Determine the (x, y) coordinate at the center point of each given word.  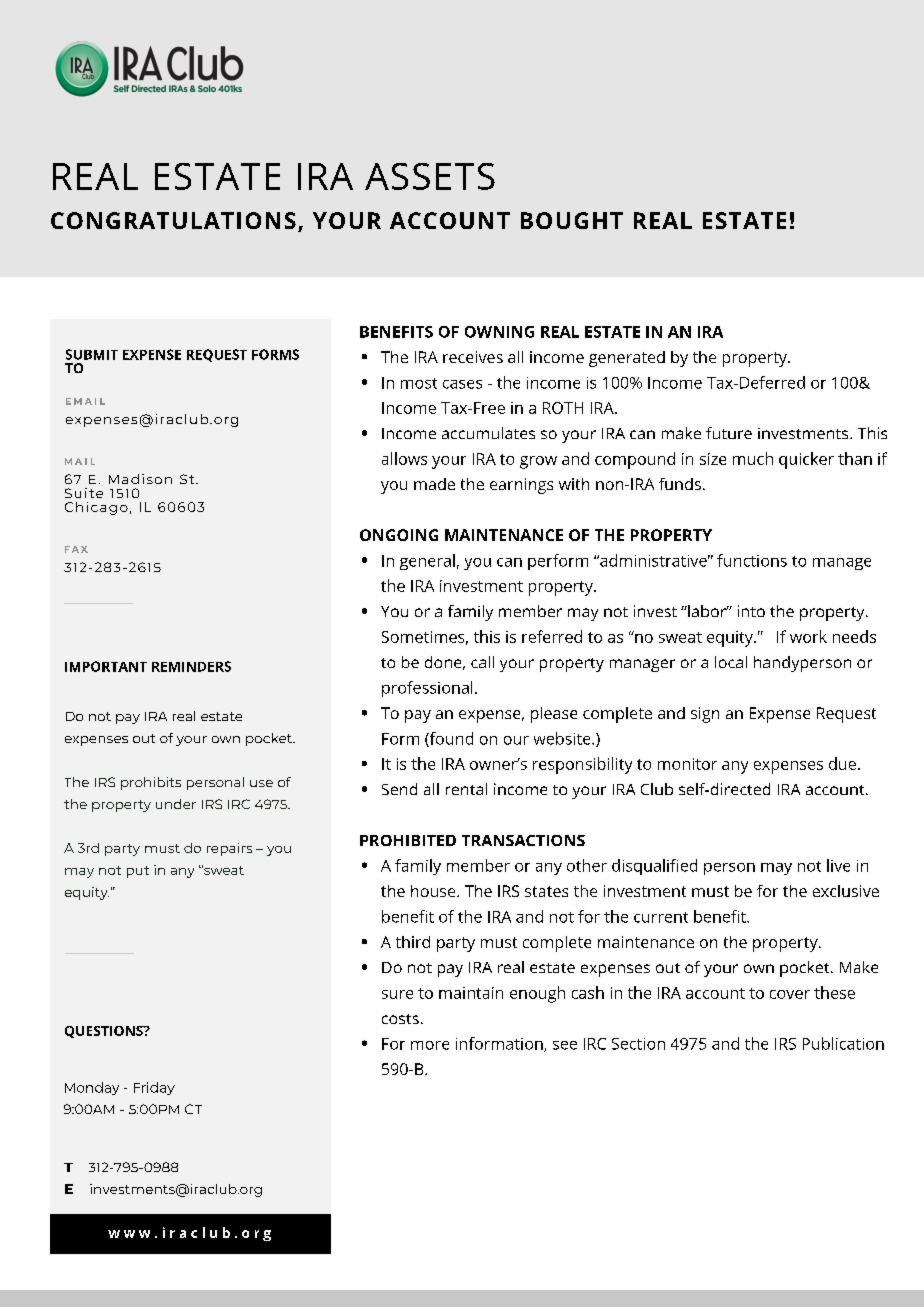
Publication (843, 1043)
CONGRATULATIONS (173, 220)
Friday (154, 1088)
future (729, 433)
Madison (140, 479)
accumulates (488, 433)
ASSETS (430, 176)
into (751, 611)
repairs (229, 849)
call (482, 662)
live (838, 865)
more (430, 1045)
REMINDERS (191, 666)
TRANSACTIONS (523, 840)
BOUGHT (572, 220)
